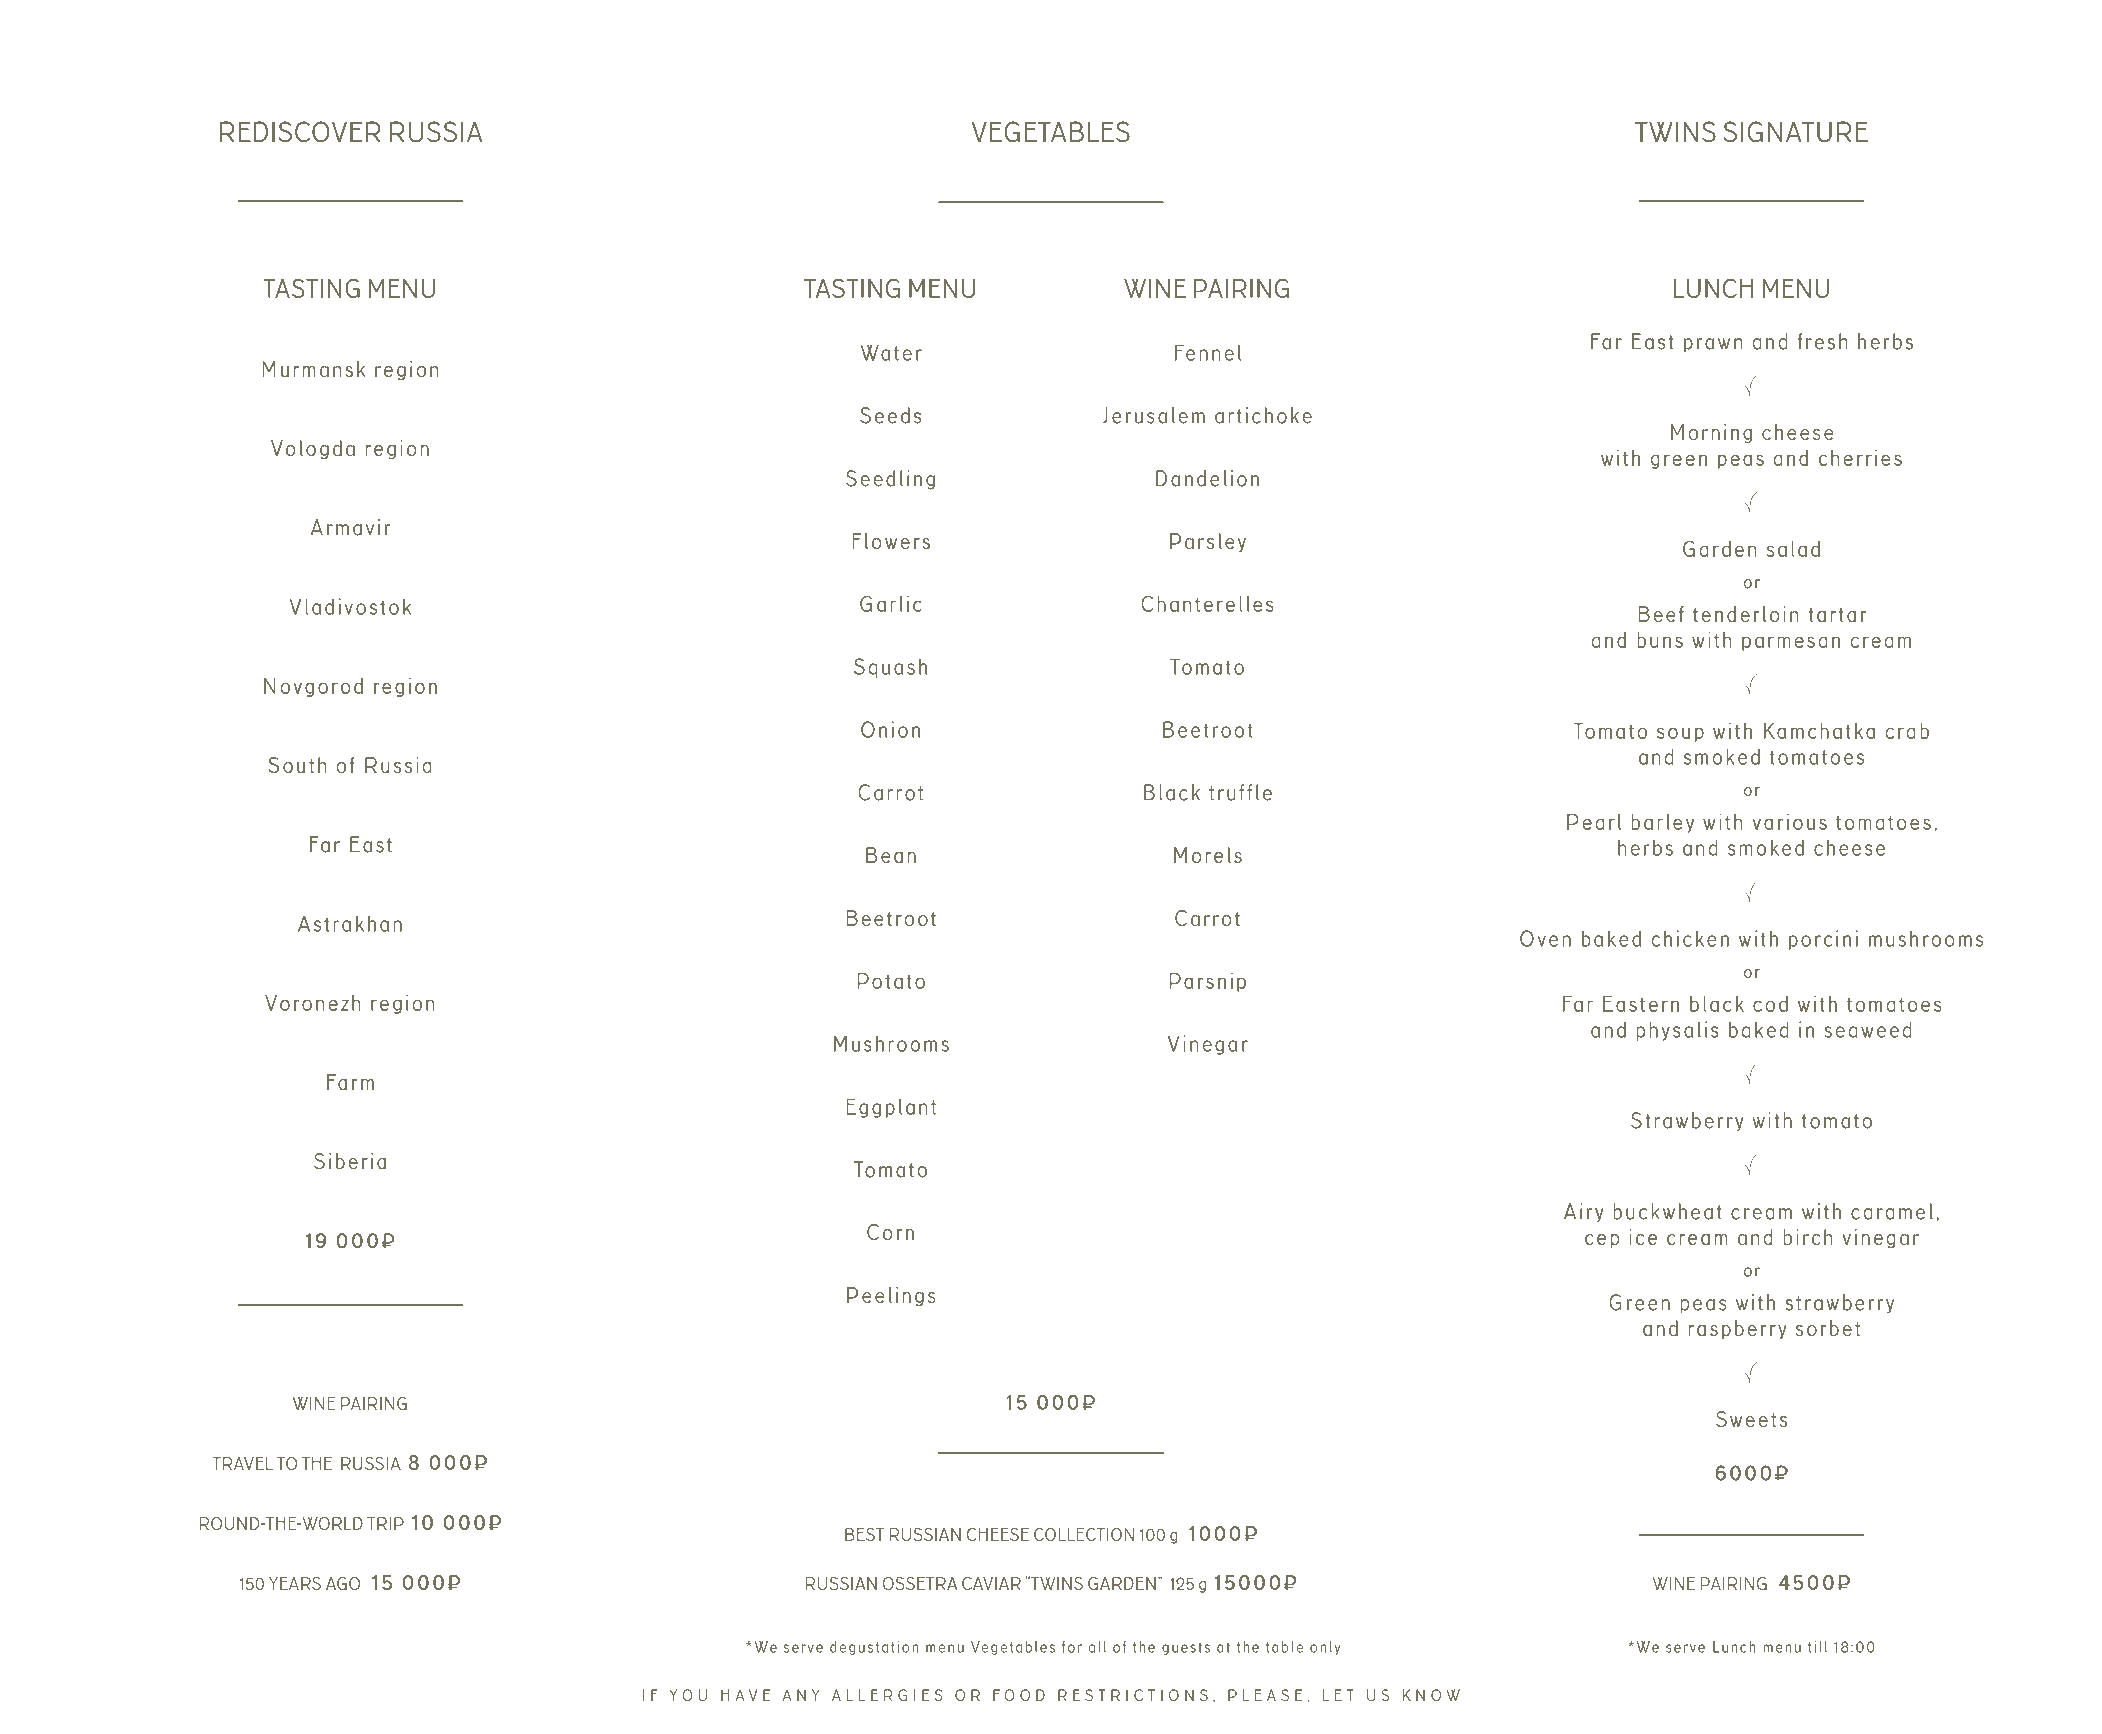  What do you see at coordinates (350, 606) in the screenshot?
I see `Vladivostok` at bounding box center [350, 606].
